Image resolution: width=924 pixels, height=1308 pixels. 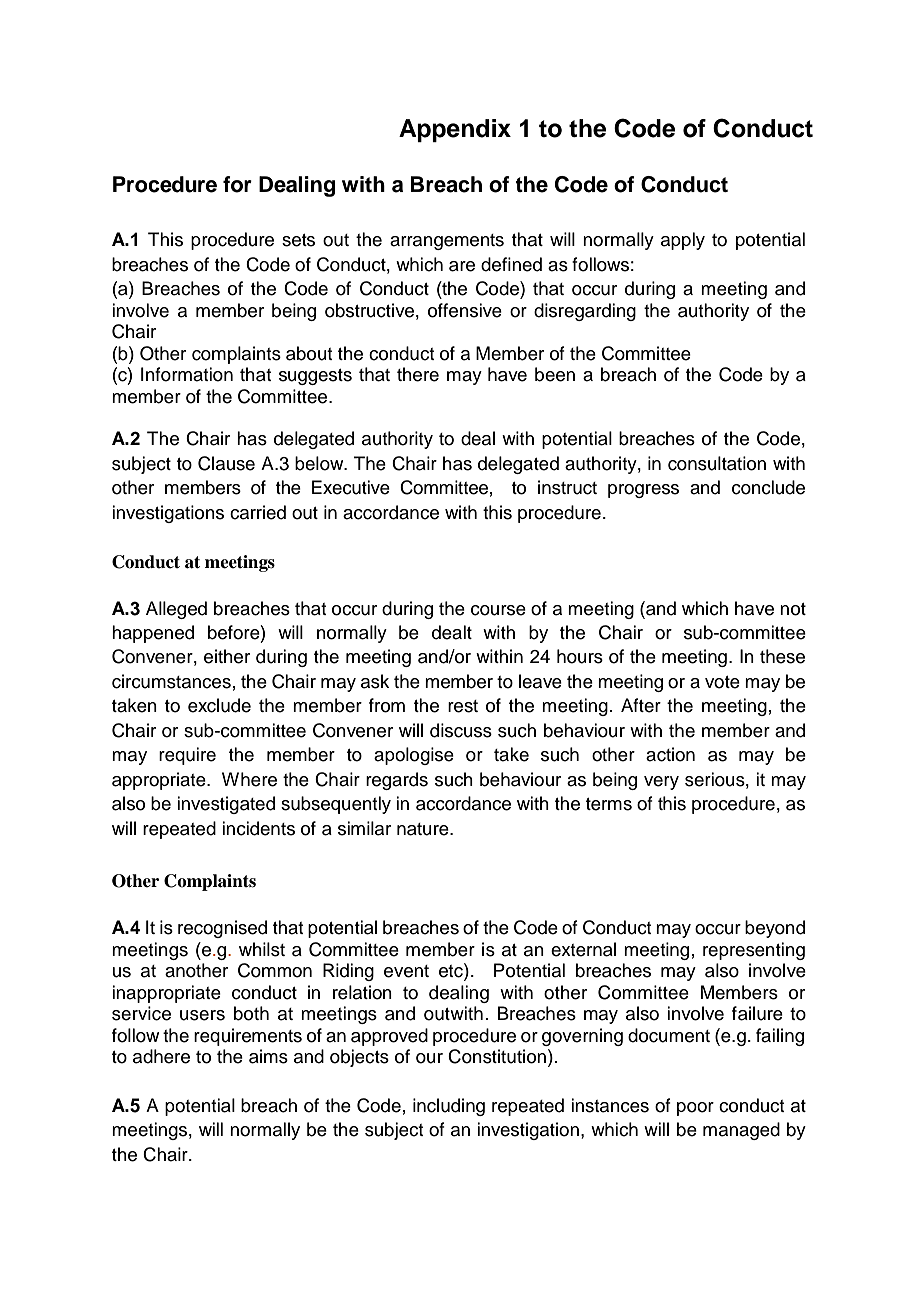 I want to click on either, so click(x=227, y=656).
